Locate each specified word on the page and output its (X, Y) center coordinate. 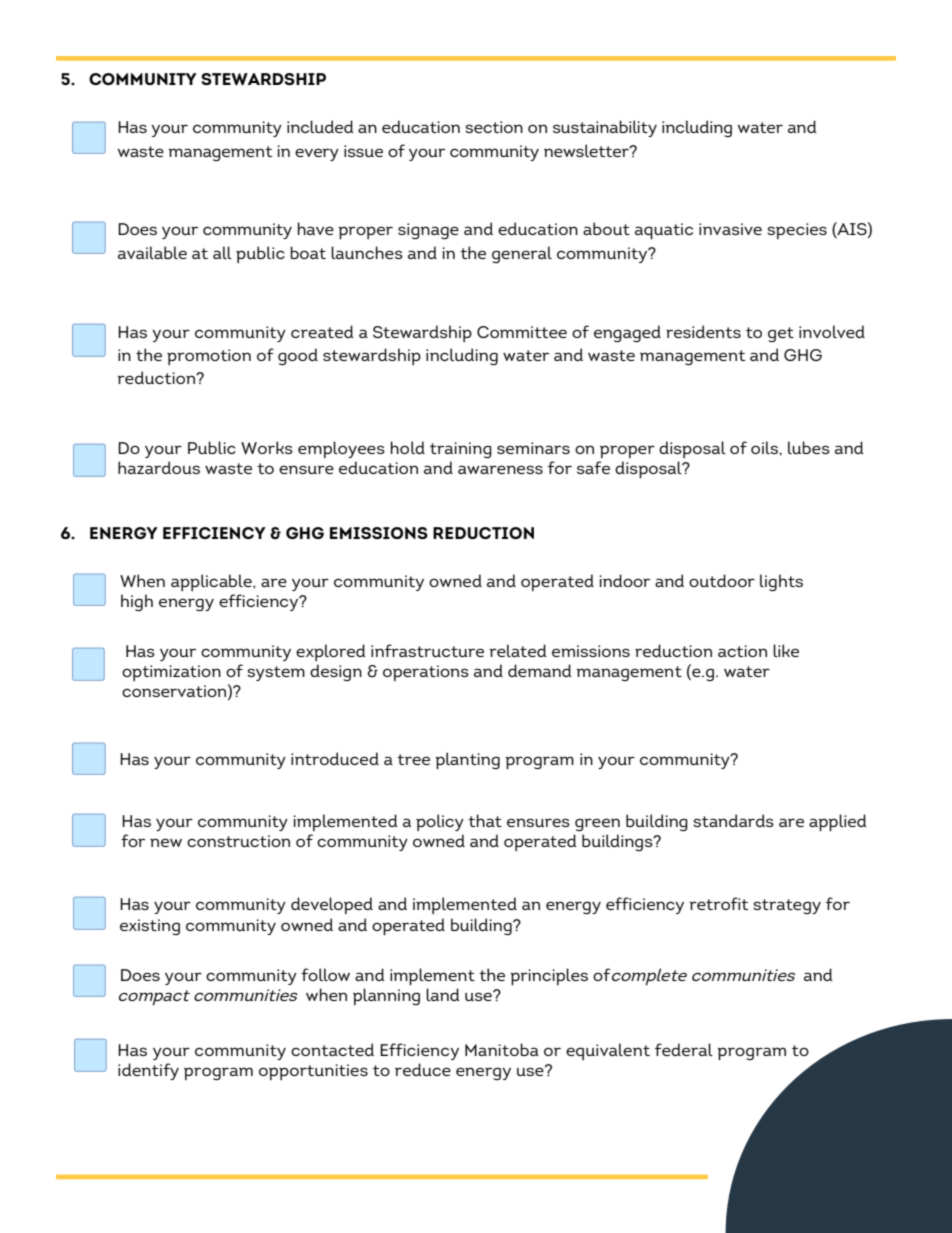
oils (765, 447)
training (461, 450)
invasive (730, 229)
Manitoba (502, 1049)
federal (684, 1049)
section (494, 127)
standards (733, 820)
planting (467, 760)
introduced (335, 758)
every (317, 154)
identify (148, 1071)
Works (267, 447)
